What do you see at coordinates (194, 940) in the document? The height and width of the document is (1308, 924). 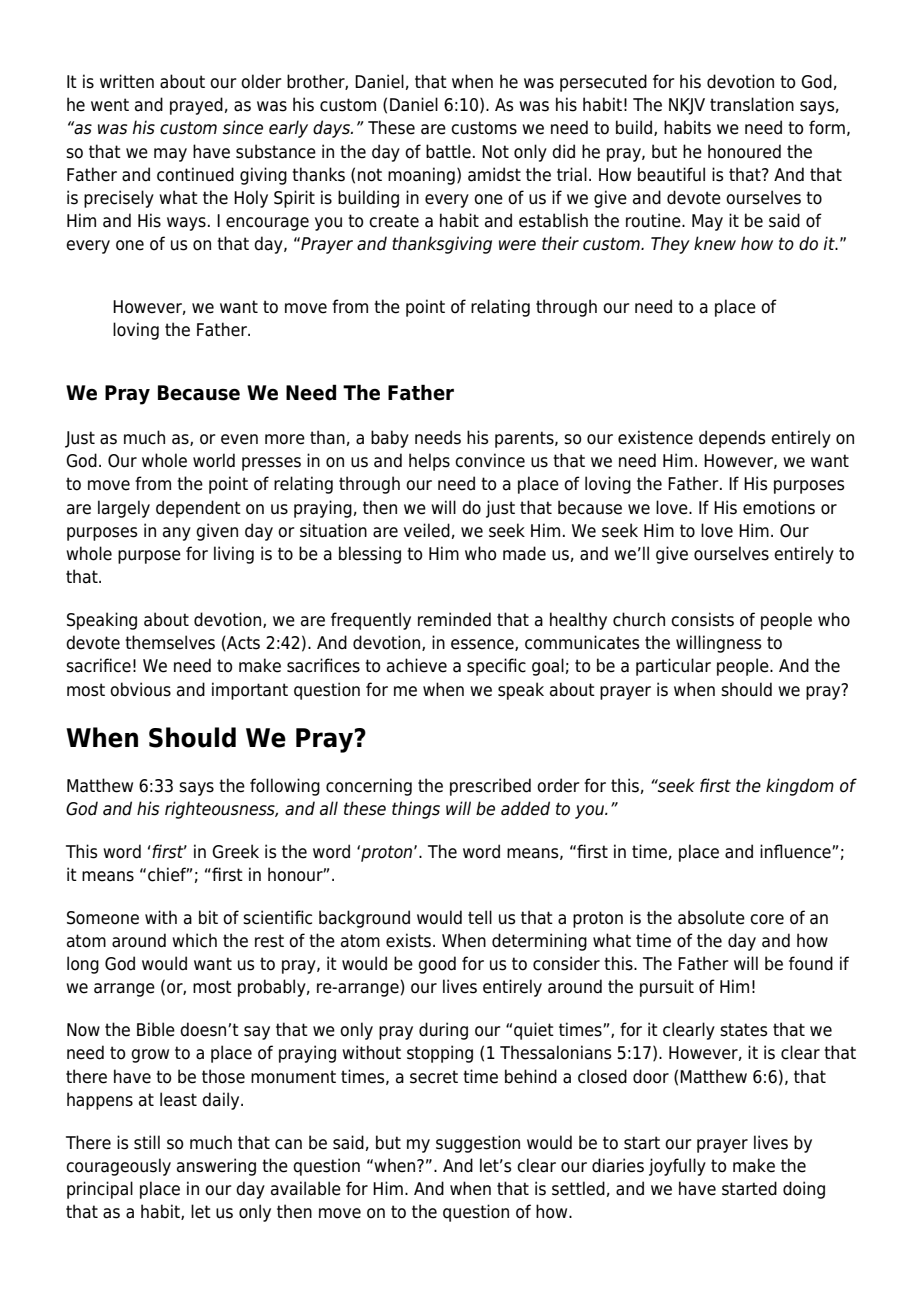 I see `which` at bounding box center [194, 940].
